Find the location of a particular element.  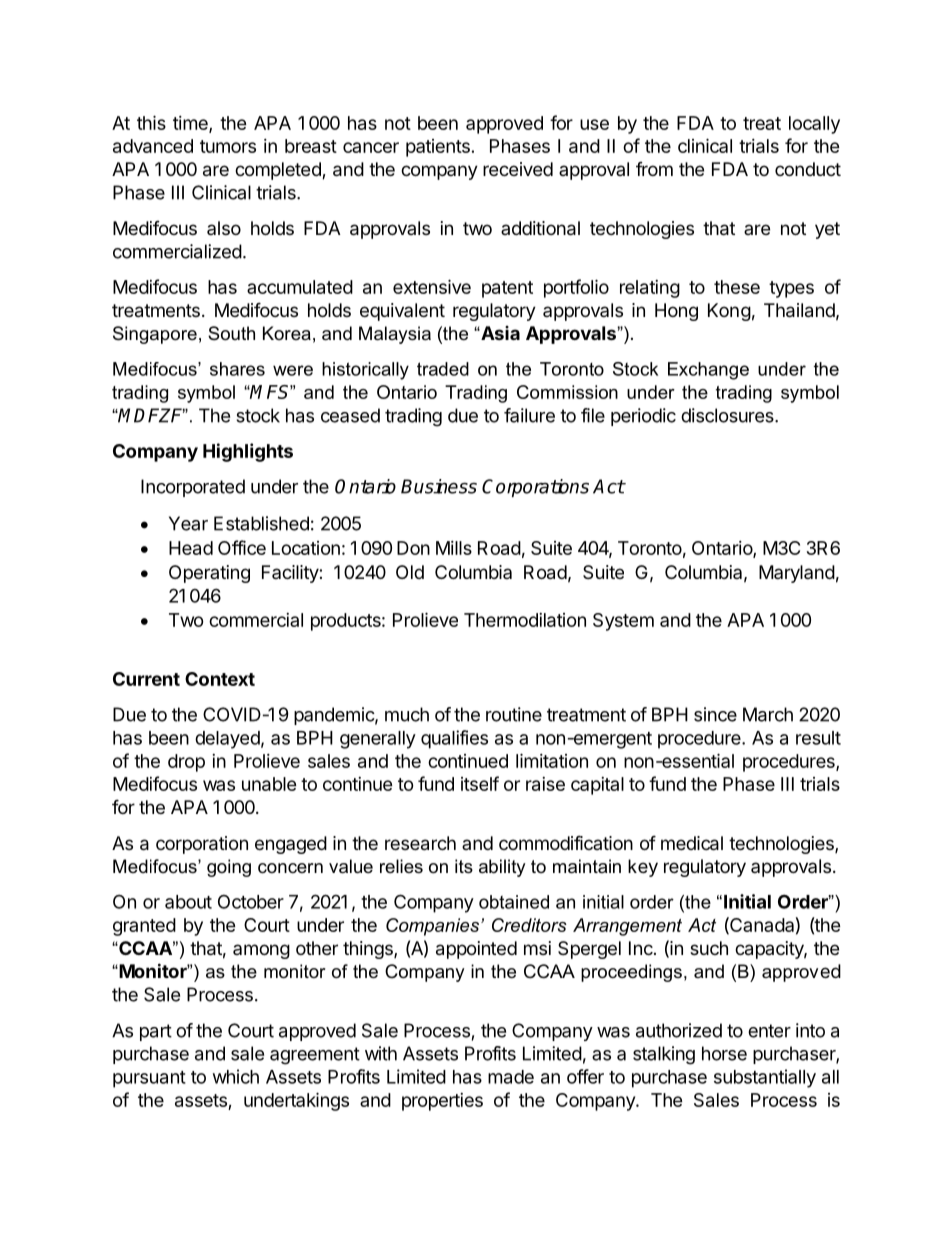

tumors is located at coordinates (228, 146).
